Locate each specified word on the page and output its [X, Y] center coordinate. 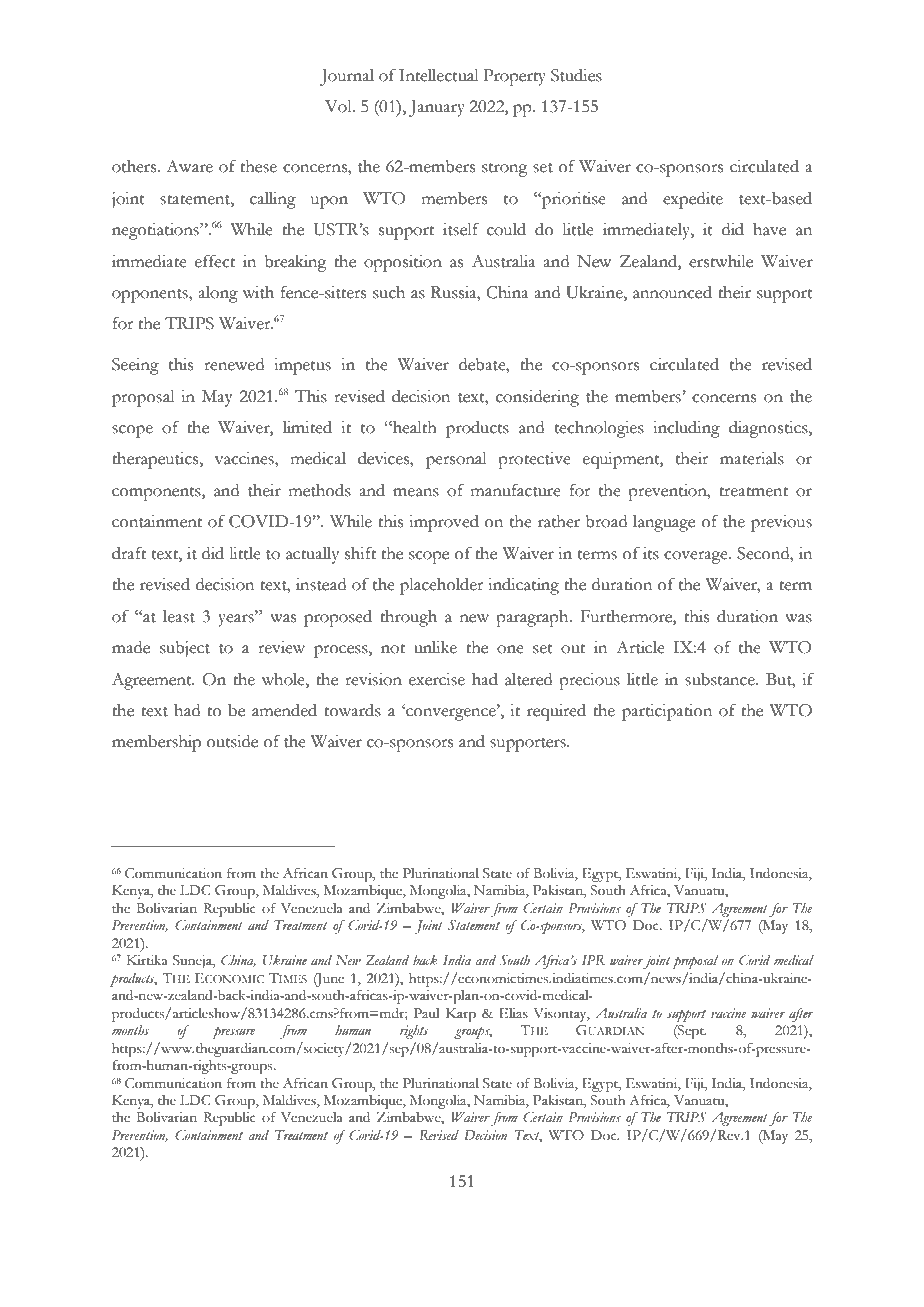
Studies [576, 75]
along [218, 294]
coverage [697, 557]
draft [129, 553]
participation [667, 712]
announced [672, 292]
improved [444, 523]
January [437, 108]
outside [232, 741]
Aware [189, 166]
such [389, 292]
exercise [437, 679]
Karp [461, 1015]
